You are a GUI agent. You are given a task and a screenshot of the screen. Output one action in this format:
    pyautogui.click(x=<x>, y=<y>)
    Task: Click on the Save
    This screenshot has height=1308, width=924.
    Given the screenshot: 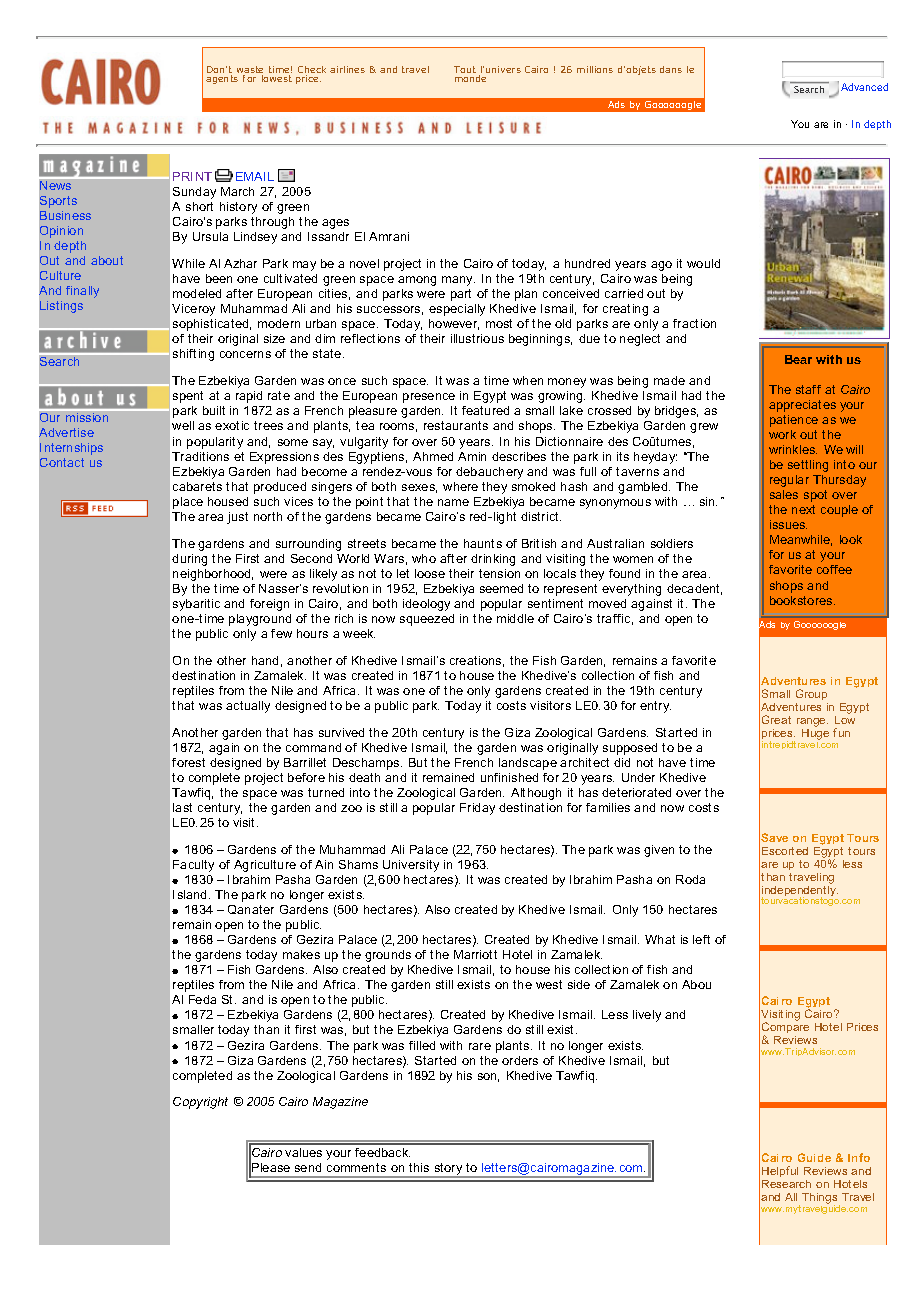 What is the action you would take?
    pyautogui.click(x=774, y=837)
